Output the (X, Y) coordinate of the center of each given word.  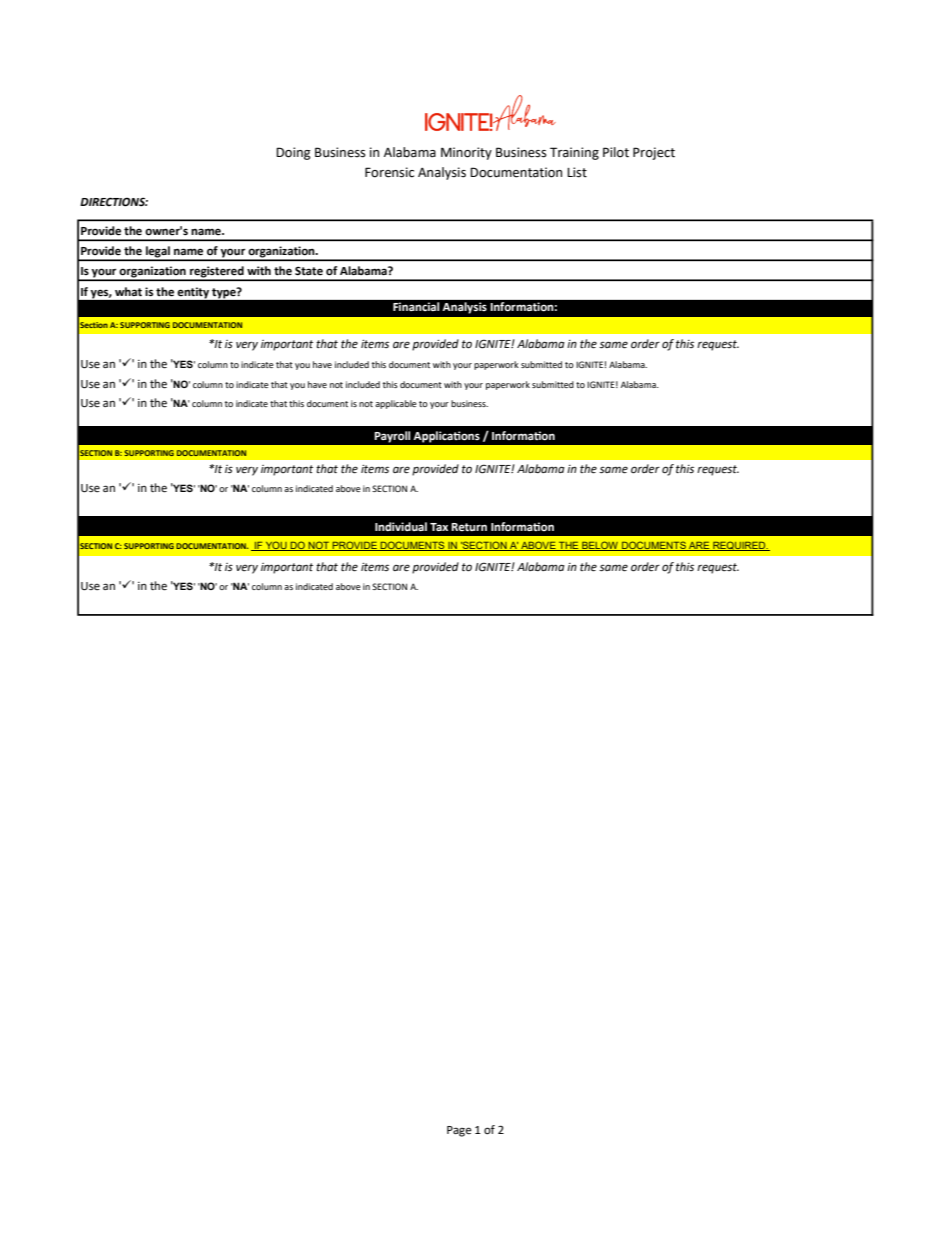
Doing (293, 153)
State (309, 271)
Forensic (389, 172)
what (128, 292)
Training (574, 153)
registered (217, 273)
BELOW (600, 546)
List (577, 172)
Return (469, 527)
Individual (401, 526)
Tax (439, 527)
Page (459, 1131)
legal (158, 253)
